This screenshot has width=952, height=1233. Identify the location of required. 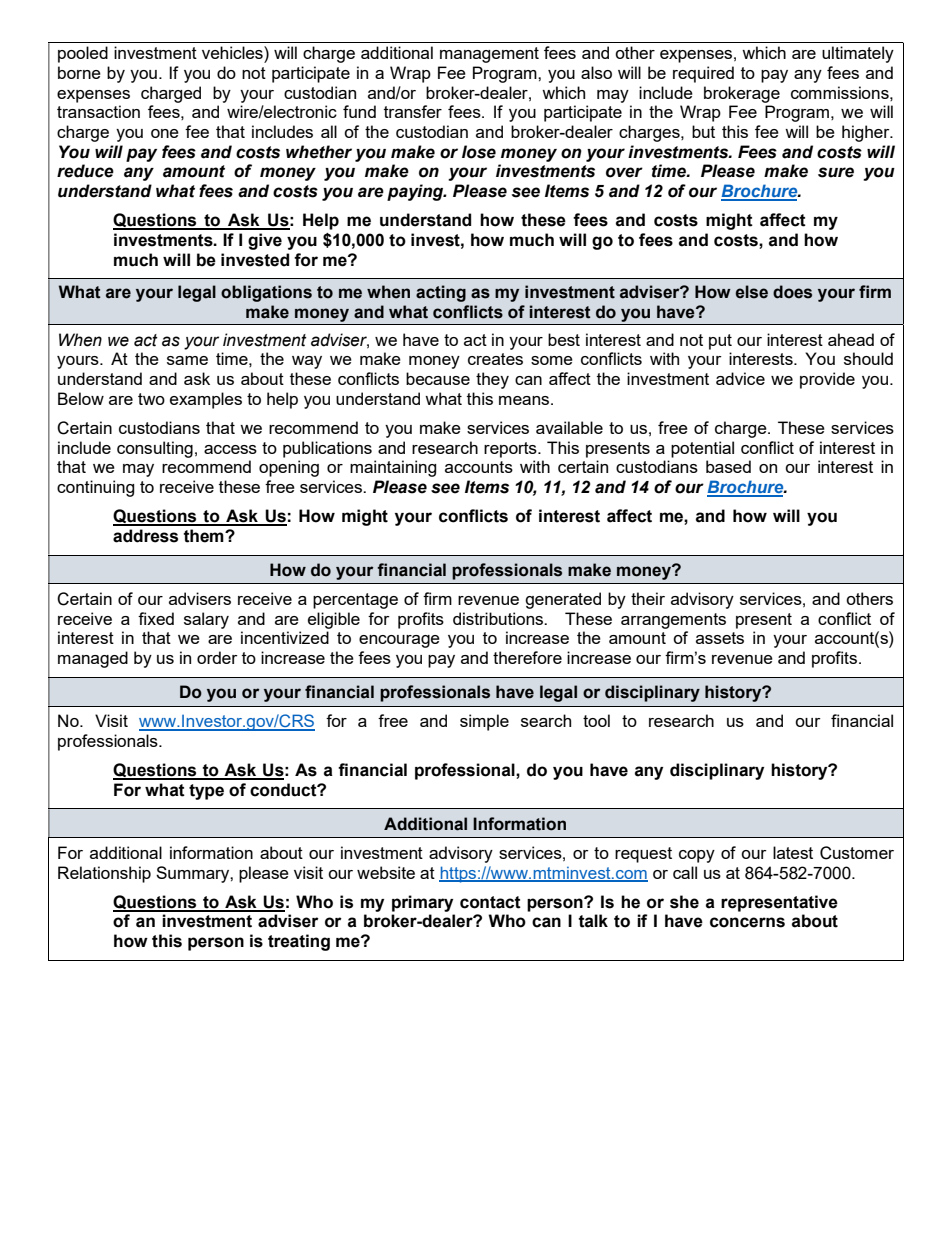
(703, 74).
